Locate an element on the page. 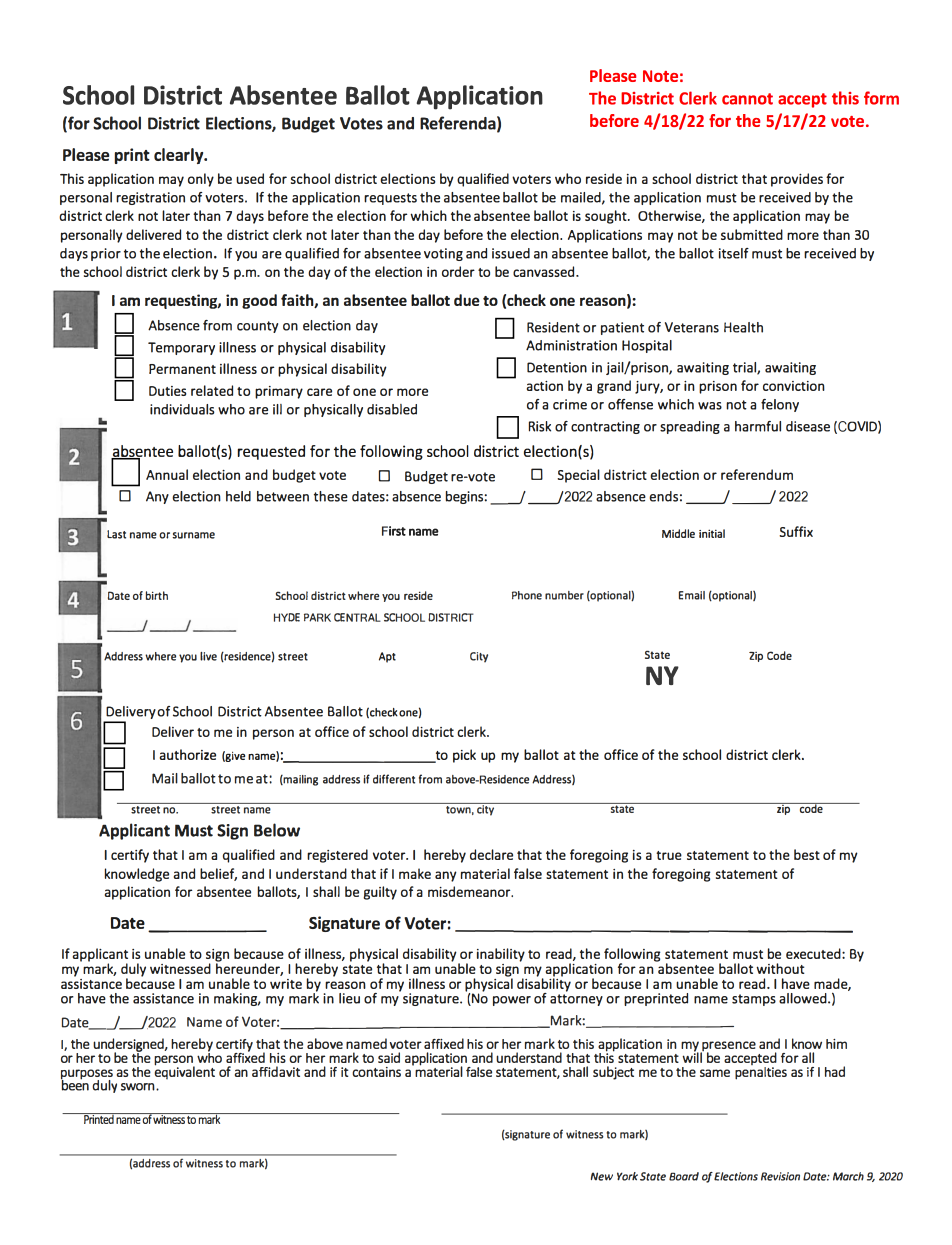 The image size is (952, 1245). clearly is located at coordinates (180, 156).
